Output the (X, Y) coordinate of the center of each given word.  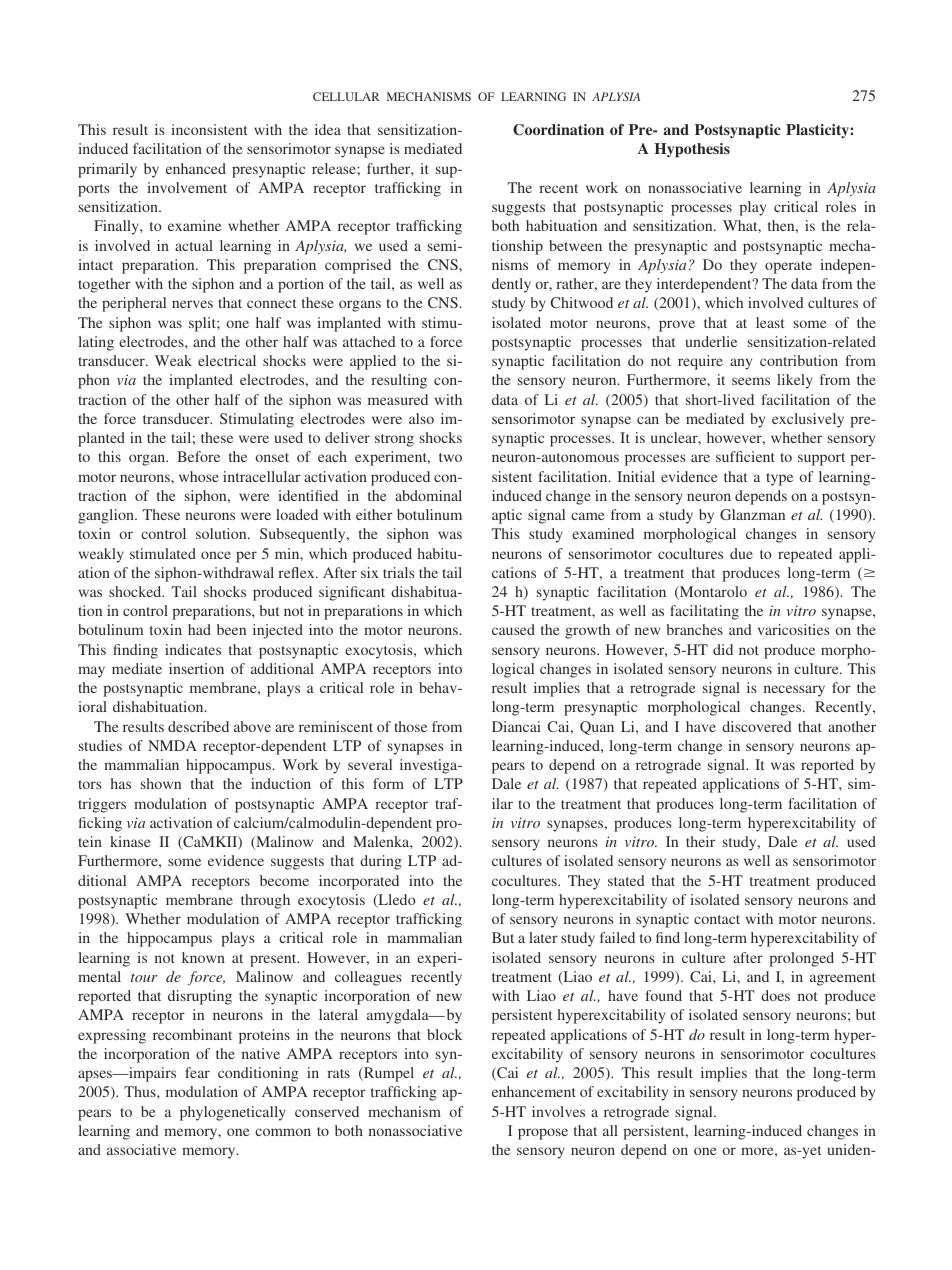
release (335, 168)
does (775, 995)
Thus (141, 1091)
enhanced (196, 168)
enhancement (534, 1091)
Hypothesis (692, 150)
